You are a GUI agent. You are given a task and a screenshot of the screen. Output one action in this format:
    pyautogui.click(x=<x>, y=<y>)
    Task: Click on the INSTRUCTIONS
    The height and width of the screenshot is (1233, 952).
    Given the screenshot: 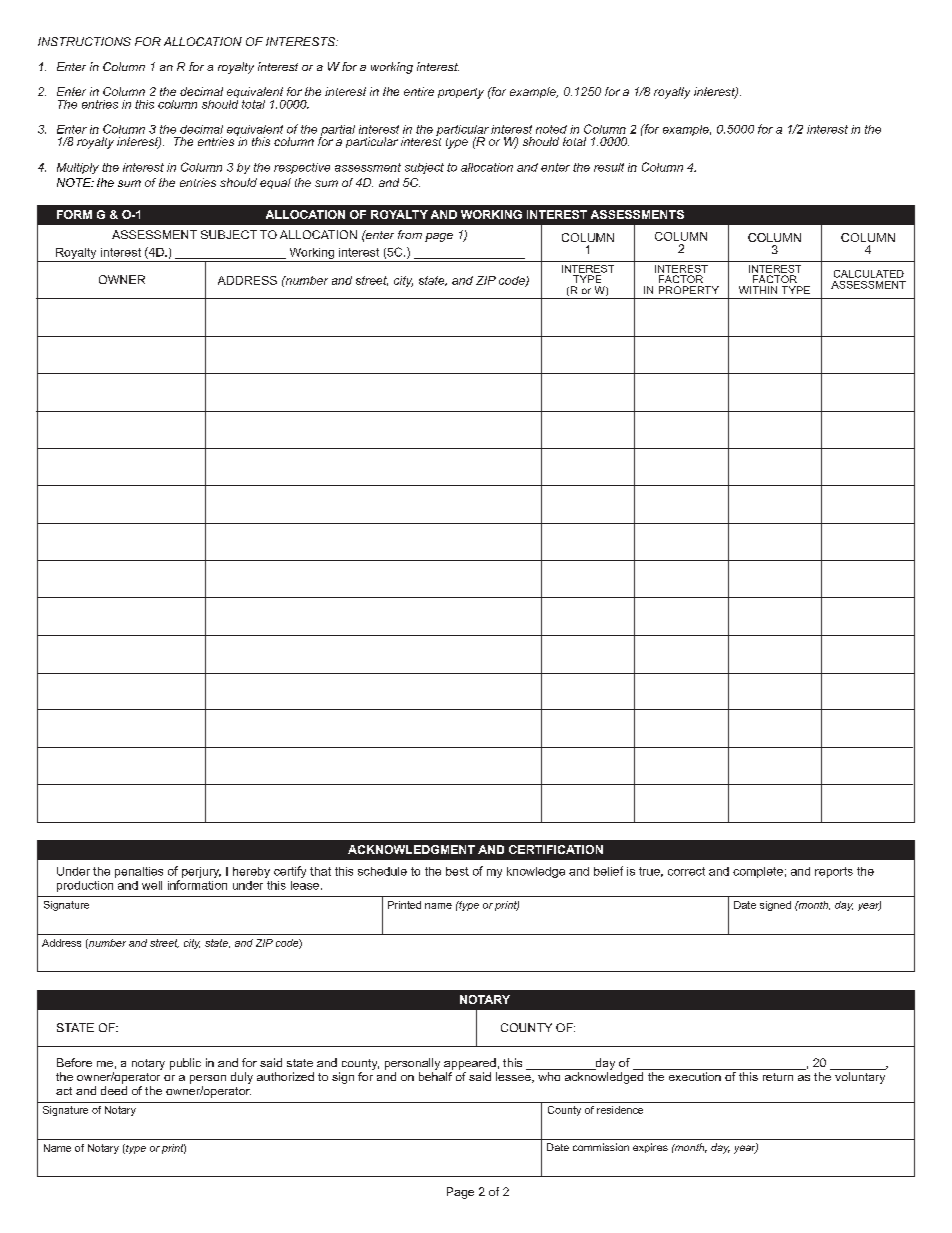 What is the action you would take?
    pyautogui.click(x=84, y=41)
